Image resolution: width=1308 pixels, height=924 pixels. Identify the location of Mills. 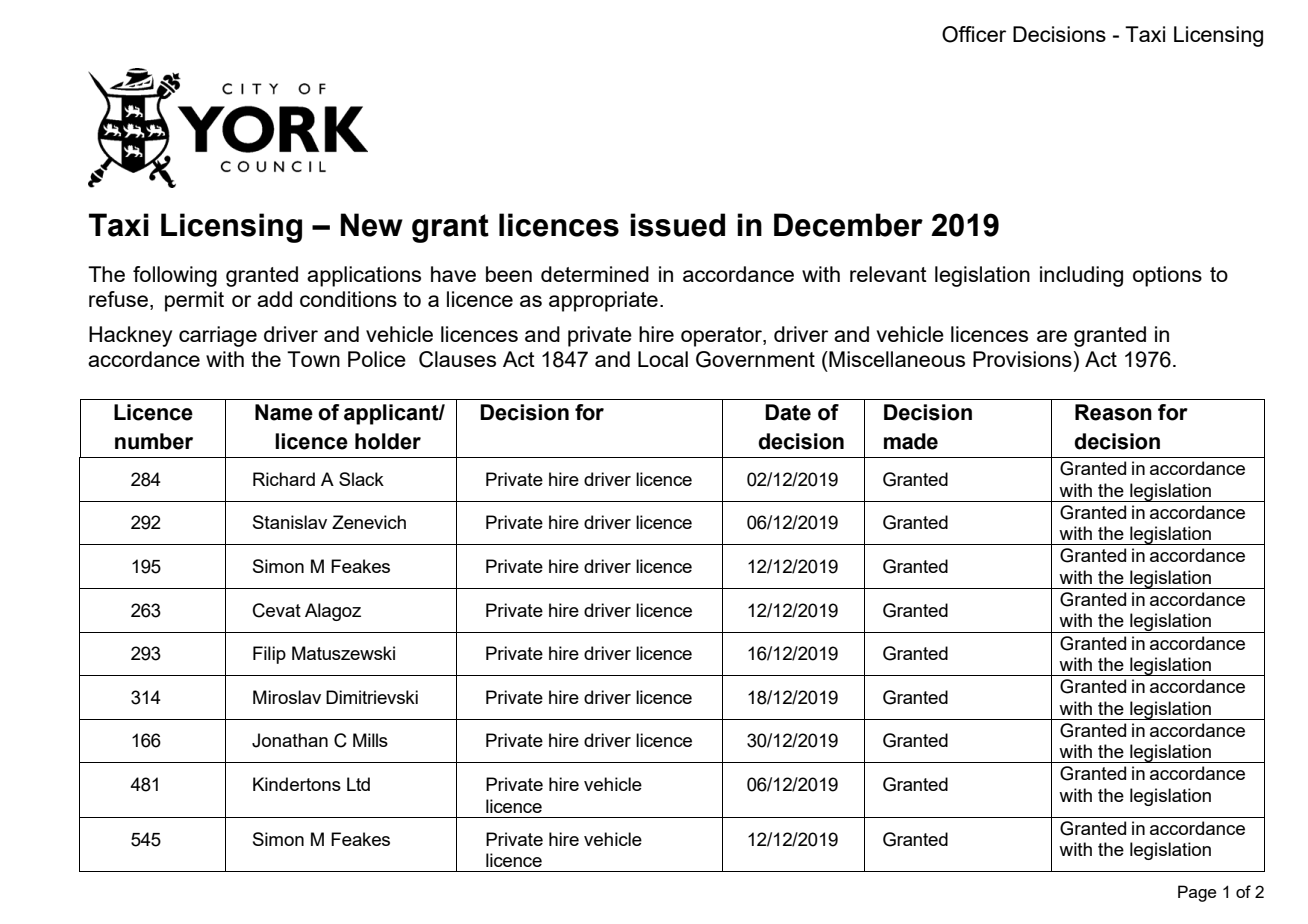
(370, 740).
